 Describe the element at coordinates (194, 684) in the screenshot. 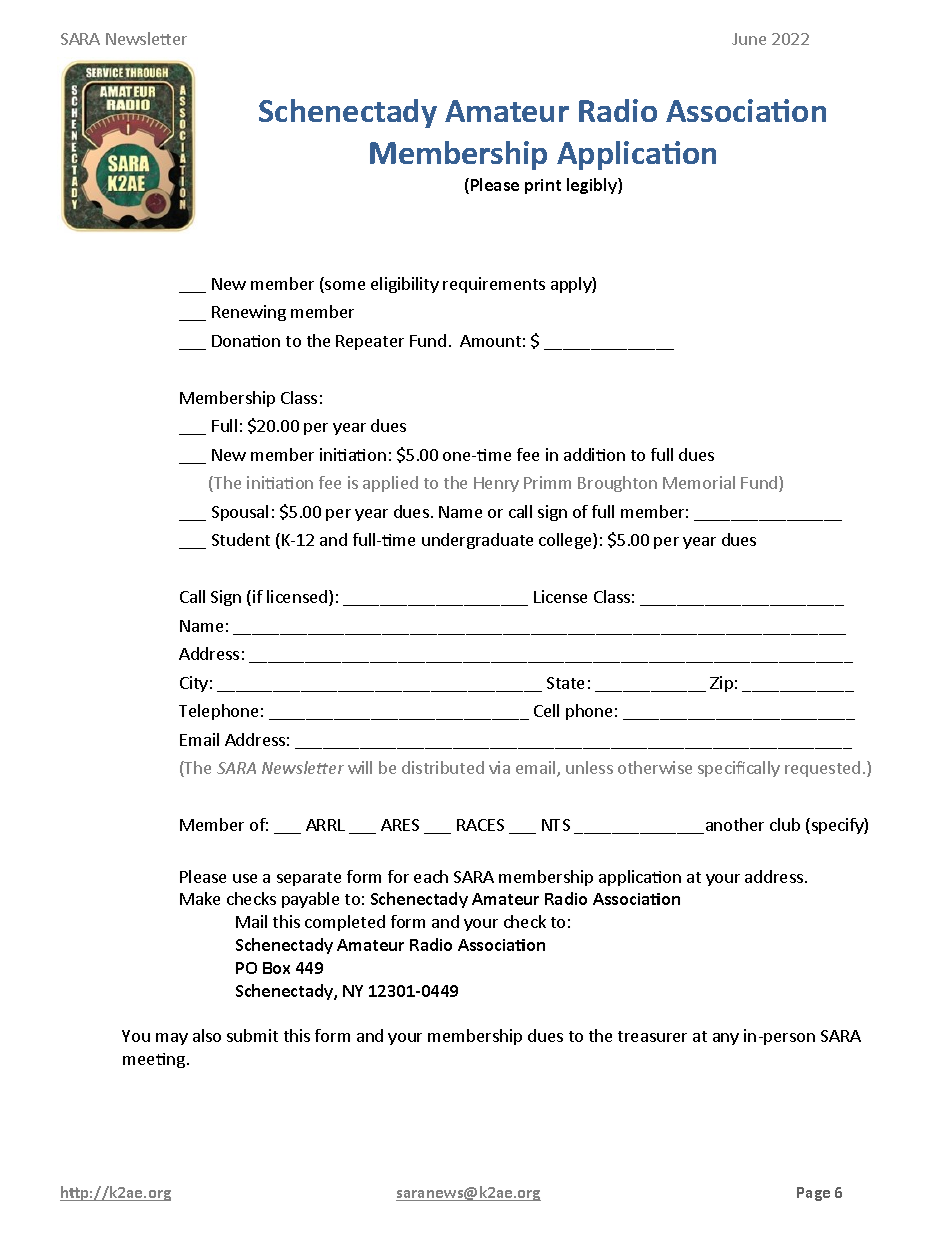

I see `City` at that location.
